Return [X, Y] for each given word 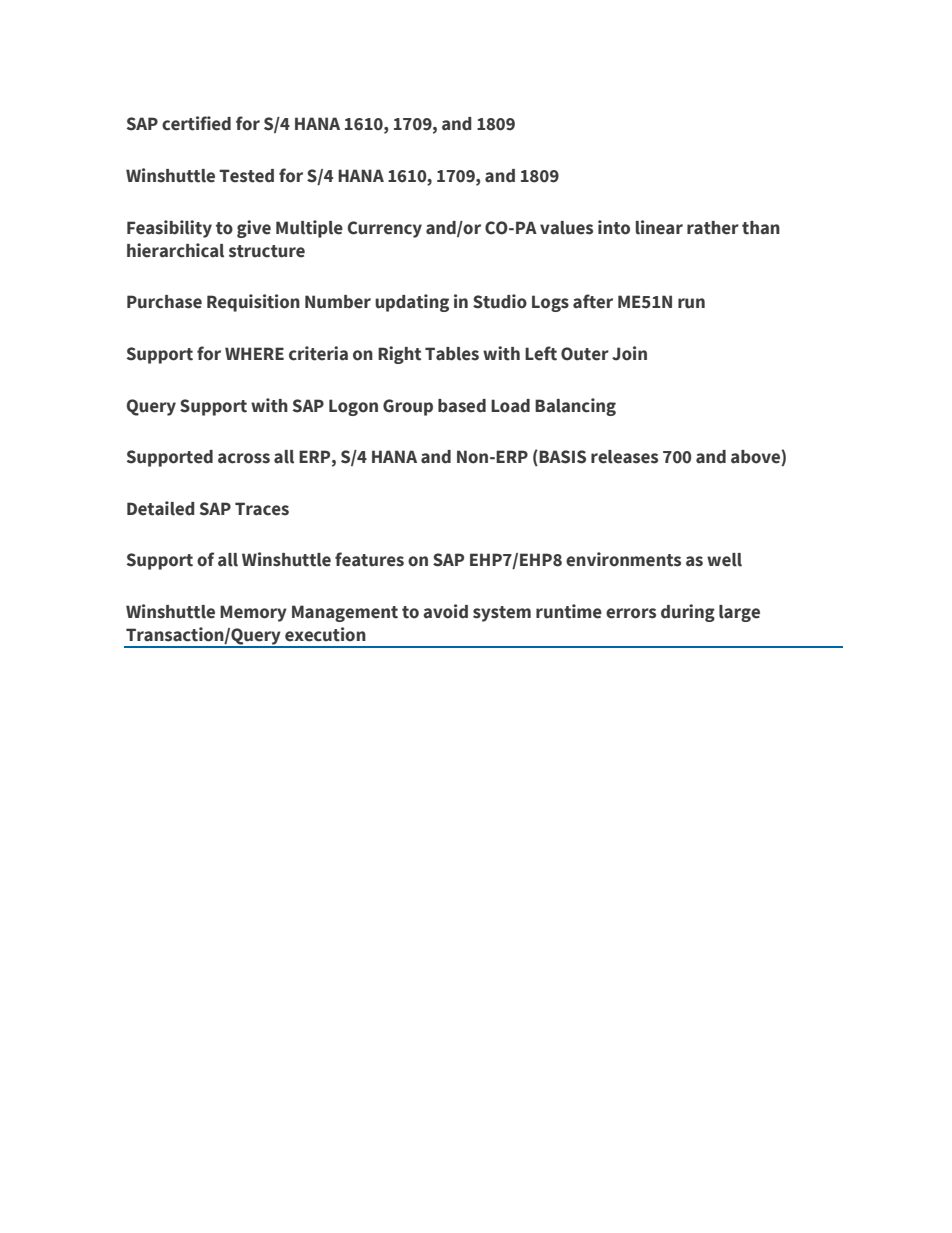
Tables [452, 354]
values [566, 228]
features [369, 559]
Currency [385, 229]
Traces [262, 509]
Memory [253, 613]
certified [196, 123]
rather [713, 228]
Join [629, 353]
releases [624, 457]
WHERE [254, 353]
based [462, 406]
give [254, 229]
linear [659, 227]
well [724, 560]
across [244, 458]
